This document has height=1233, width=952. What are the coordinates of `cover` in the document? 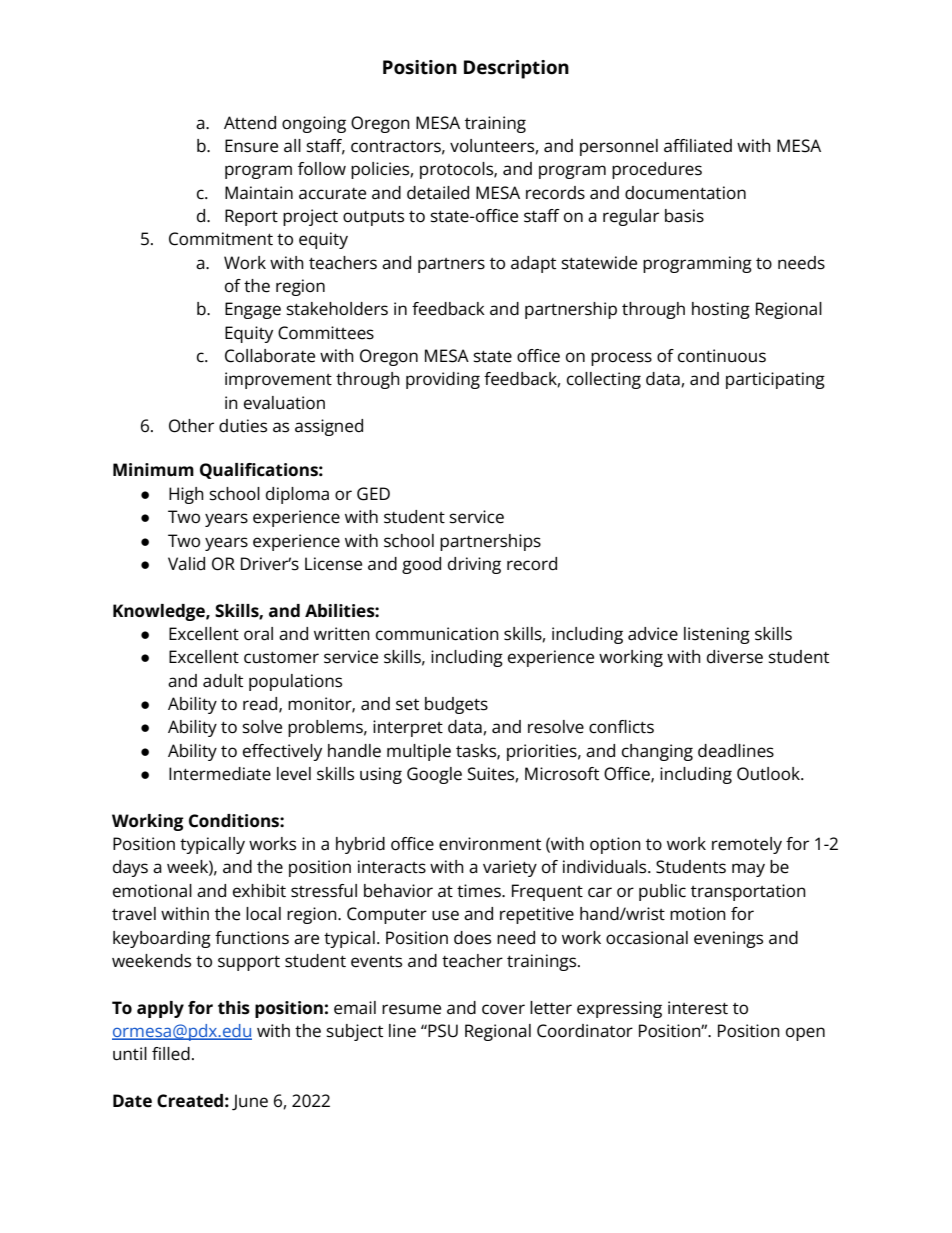 It's located at (503, 1009).
